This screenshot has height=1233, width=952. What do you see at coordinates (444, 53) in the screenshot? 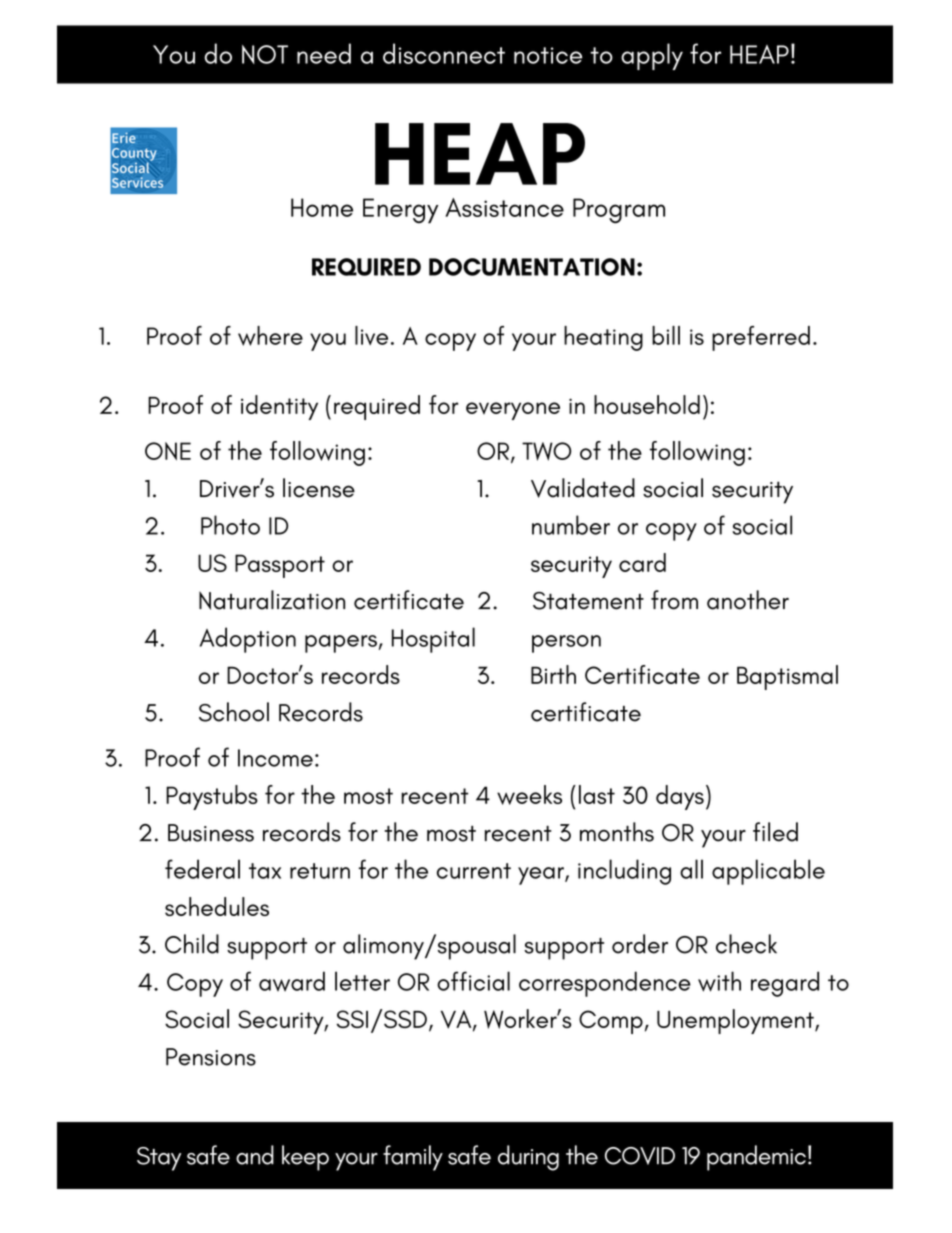
I see `disconnect` at bounding box center [444, 53].
